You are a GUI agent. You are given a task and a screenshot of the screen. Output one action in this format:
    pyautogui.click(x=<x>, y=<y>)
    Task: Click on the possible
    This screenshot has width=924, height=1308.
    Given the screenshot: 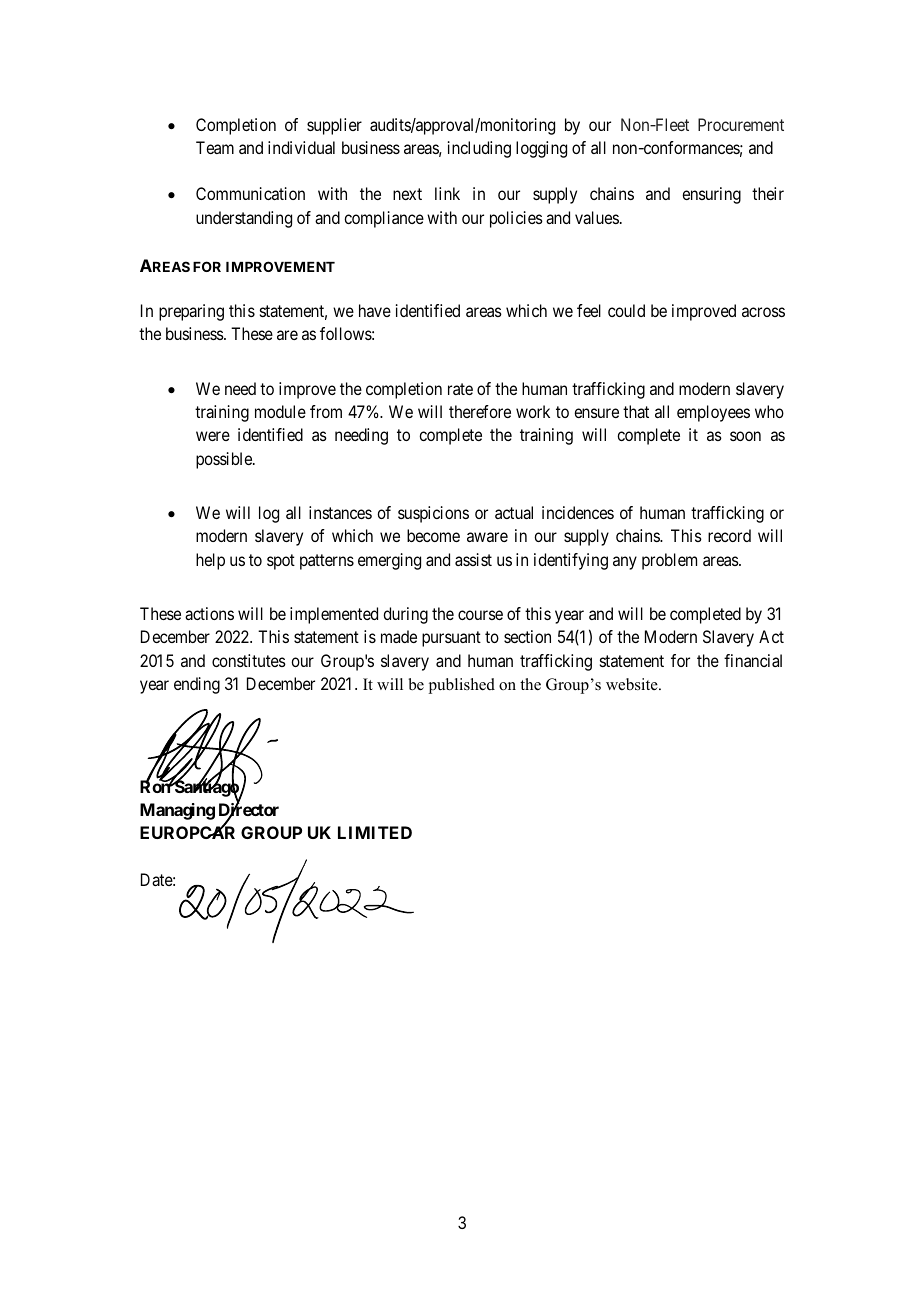 What is the action you would take?
    pyautogui.click(x=225, y=460)
